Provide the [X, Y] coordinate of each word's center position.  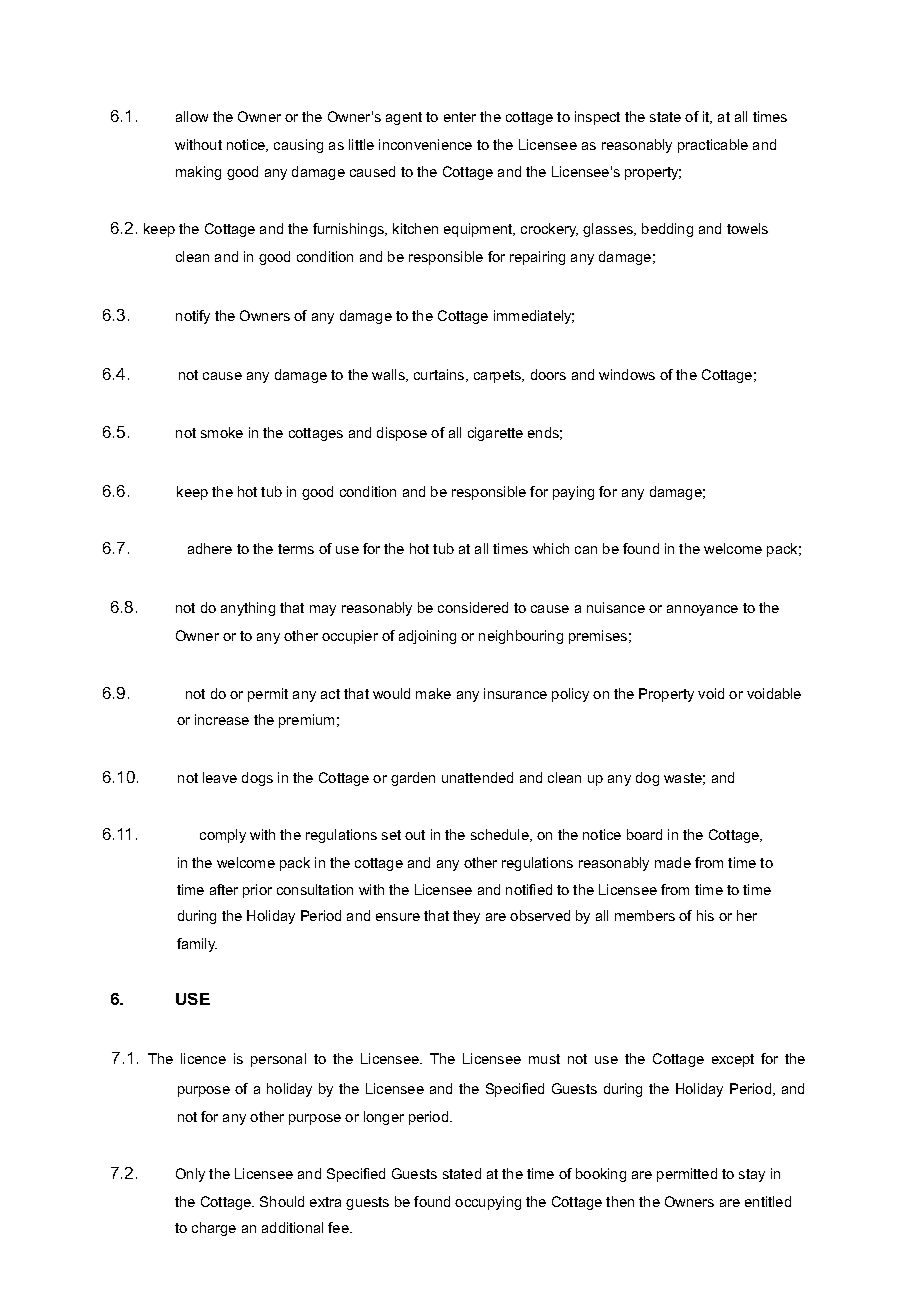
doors [548, 374]
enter [460, 117]
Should [282, 1201]
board [644, 834]
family [197, 945]
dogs [257, 779]
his [705, 915]
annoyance [702, 610]
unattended [477, 777]
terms [296, 549]
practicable [713, 146]
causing [298, 146]
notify [193, 317]
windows [627, 374]
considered [473, 607]
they [466, 917]
